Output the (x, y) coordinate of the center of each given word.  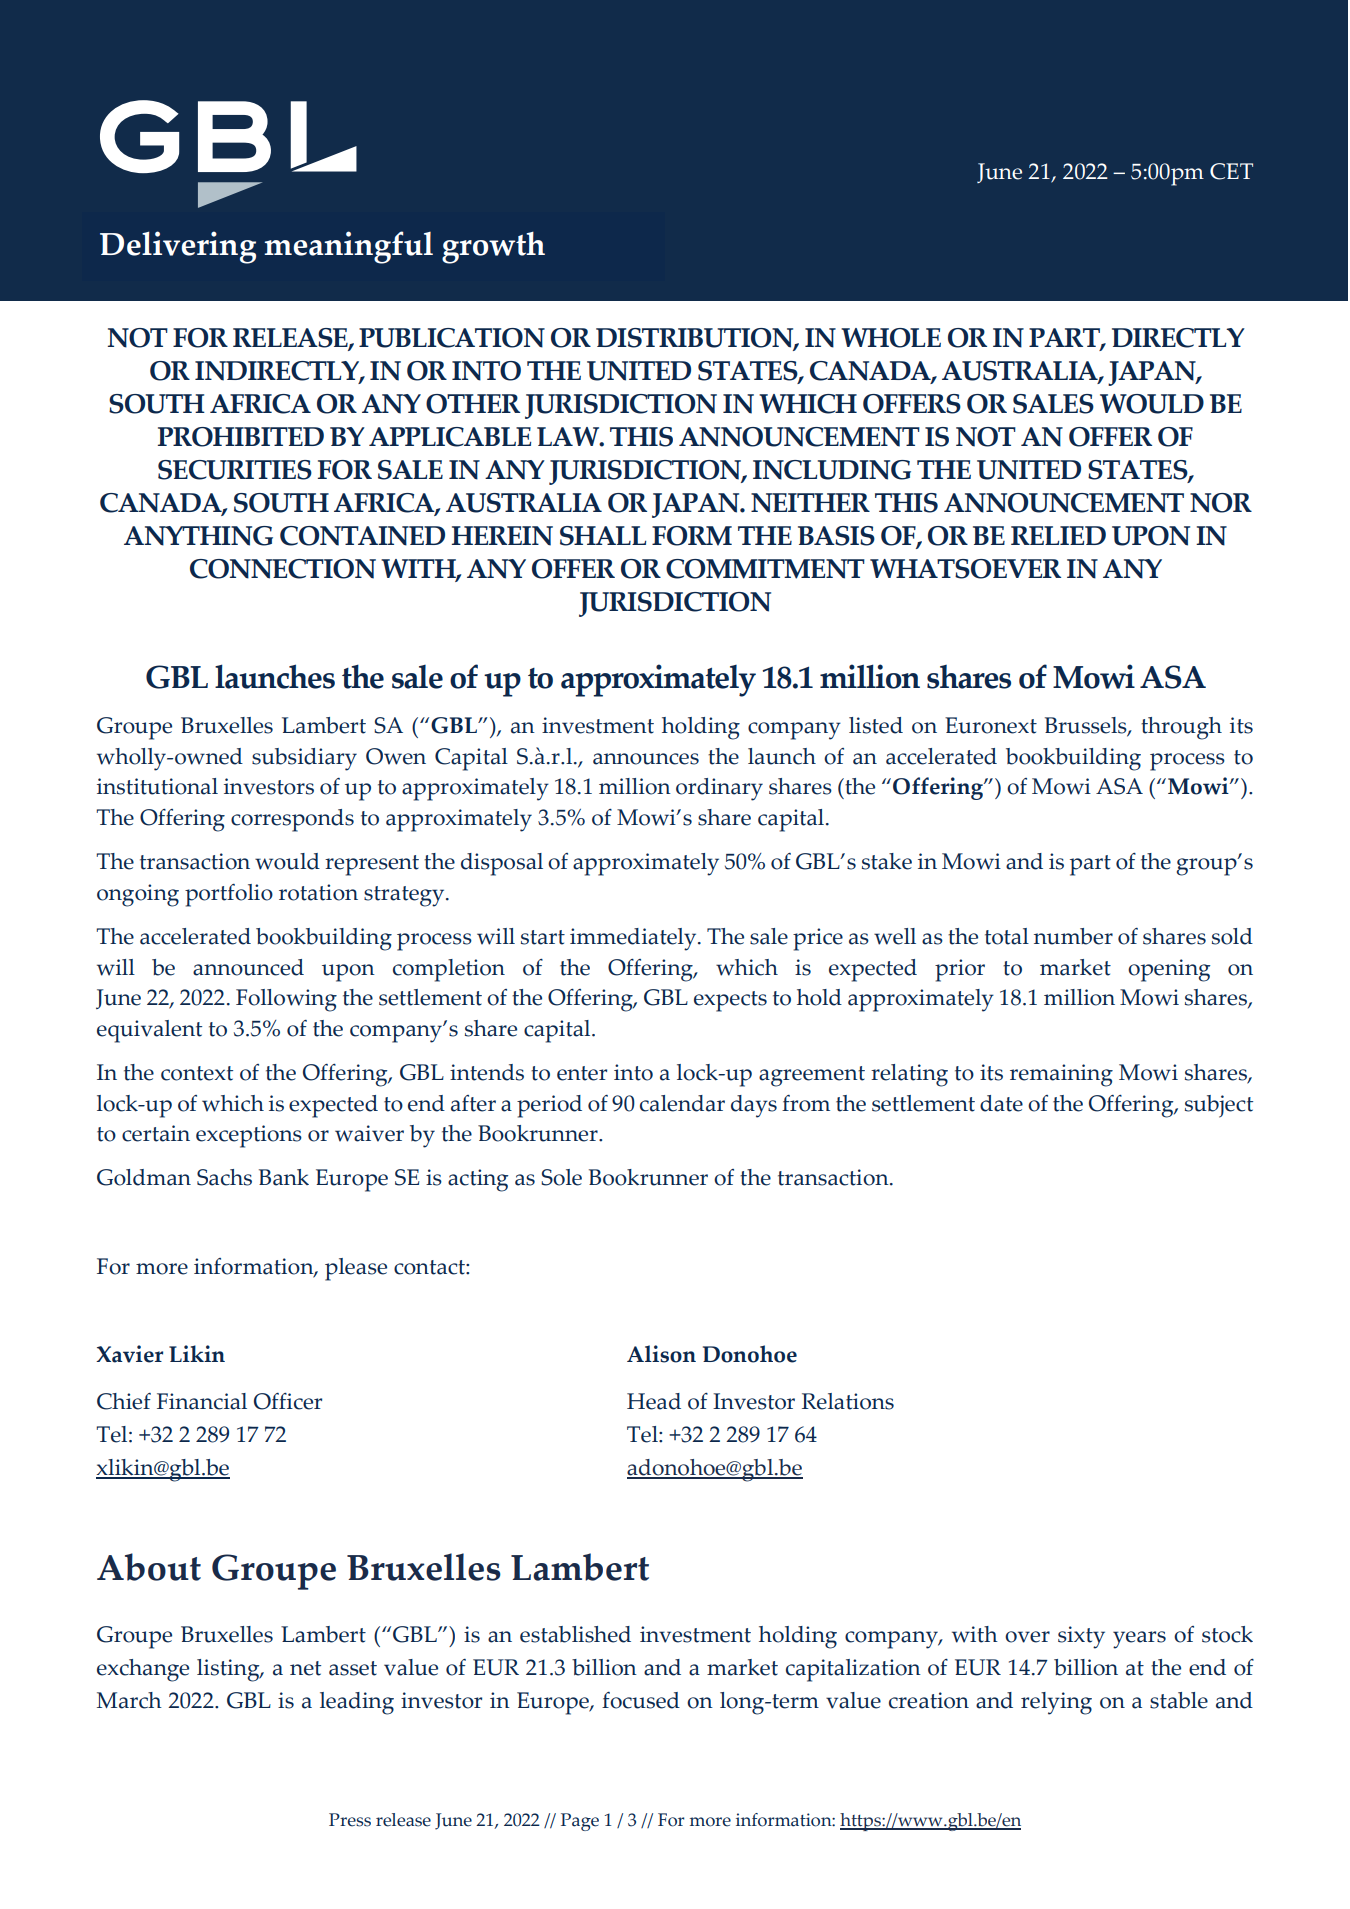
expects (730, 1001)
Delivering (178, 247)
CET (1231, 171)
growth (493, 247)
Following (286, 1000)
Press (350, 1820)
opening (1169, 970)
